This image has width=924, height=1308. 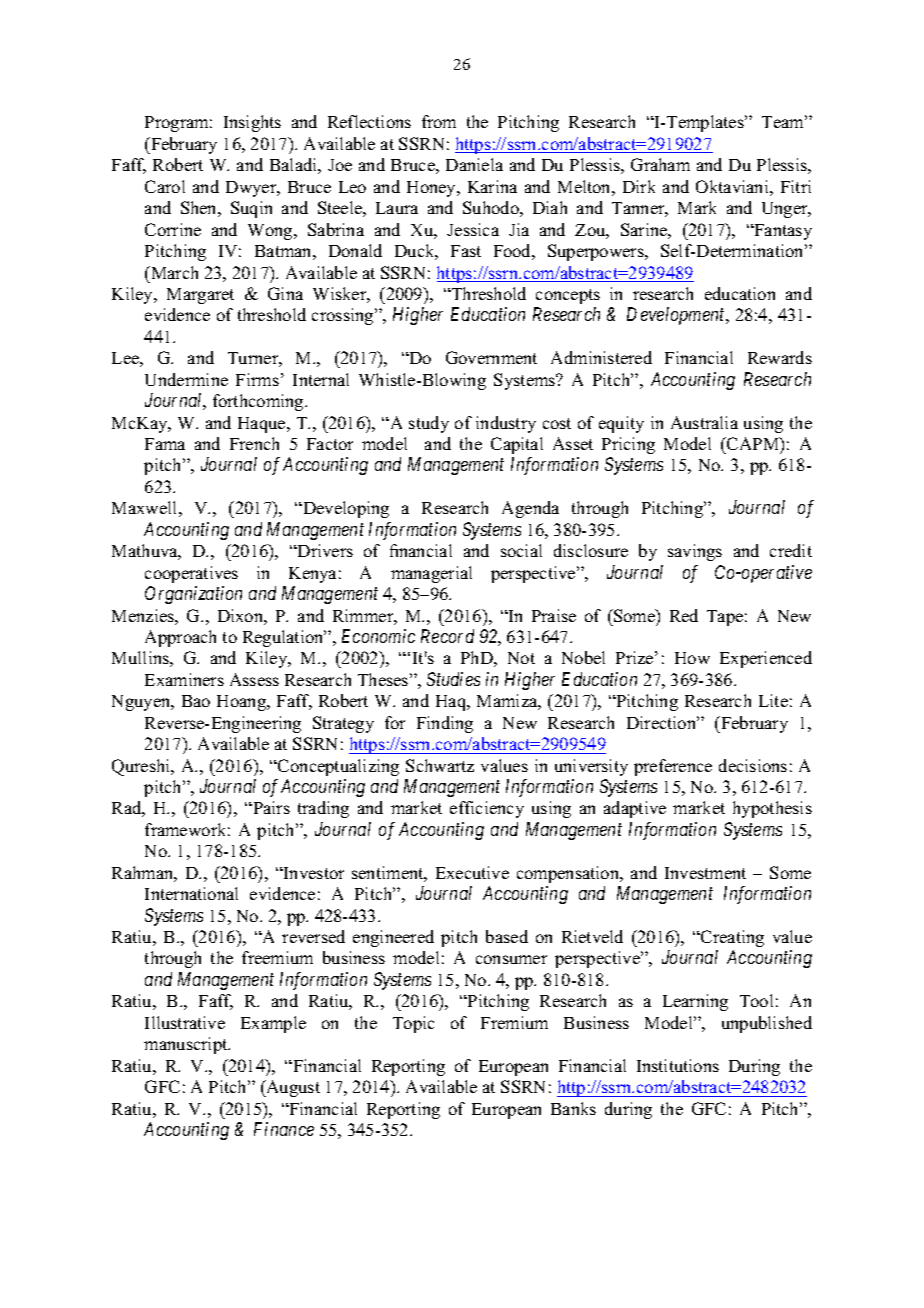 What do you see at coordinates (292, 1088) in the image?
I see `August` at bounding box center [292, 1088].
